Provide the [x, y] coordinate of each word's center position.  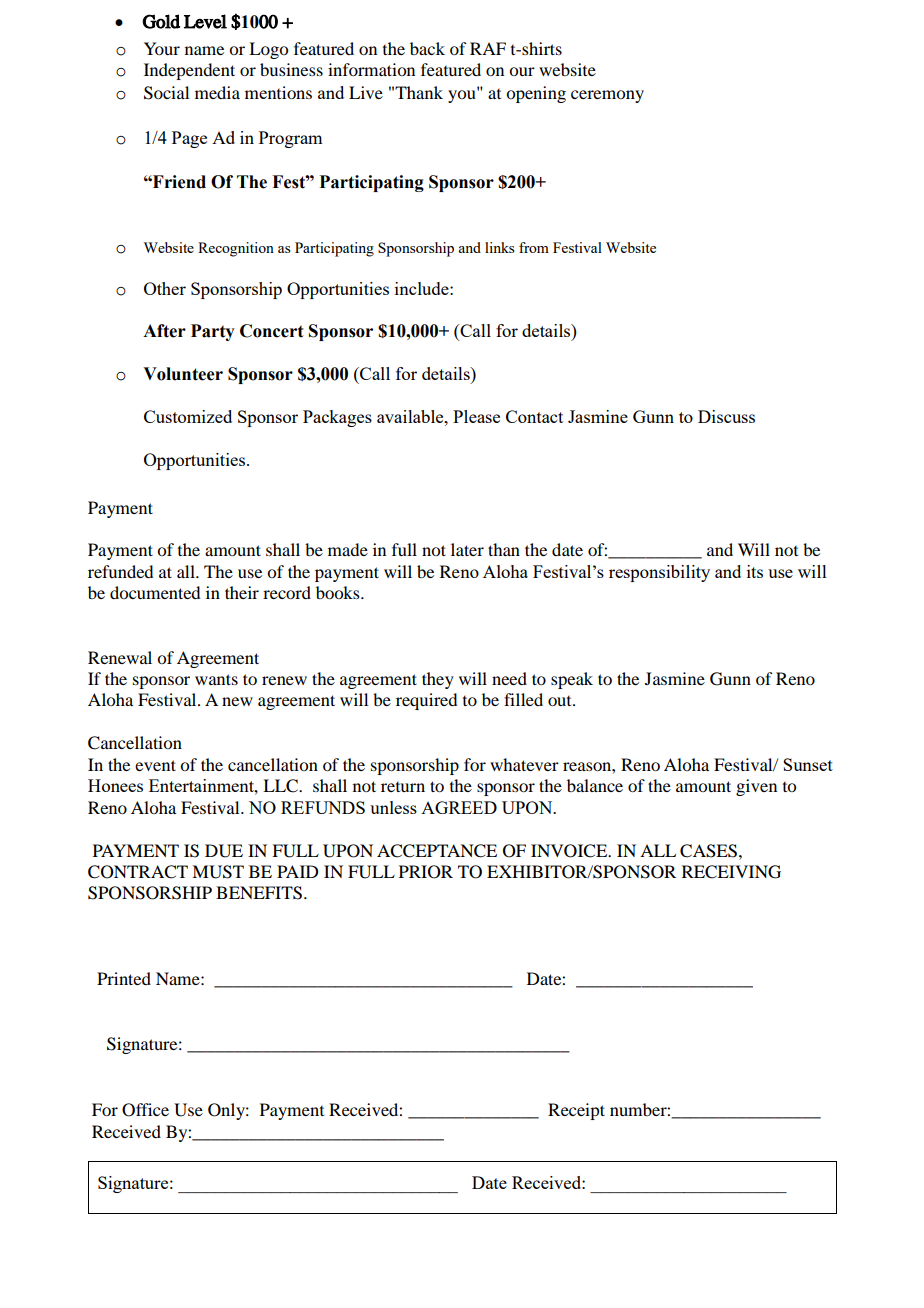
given [756, 787]
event [155, 765]
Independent [189, 71]
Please [476, 416]
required [426, 701]
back [427, 48]
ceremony [607, 96]
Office [145, 1110]
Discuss [726, 416]
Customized [188, 416]
